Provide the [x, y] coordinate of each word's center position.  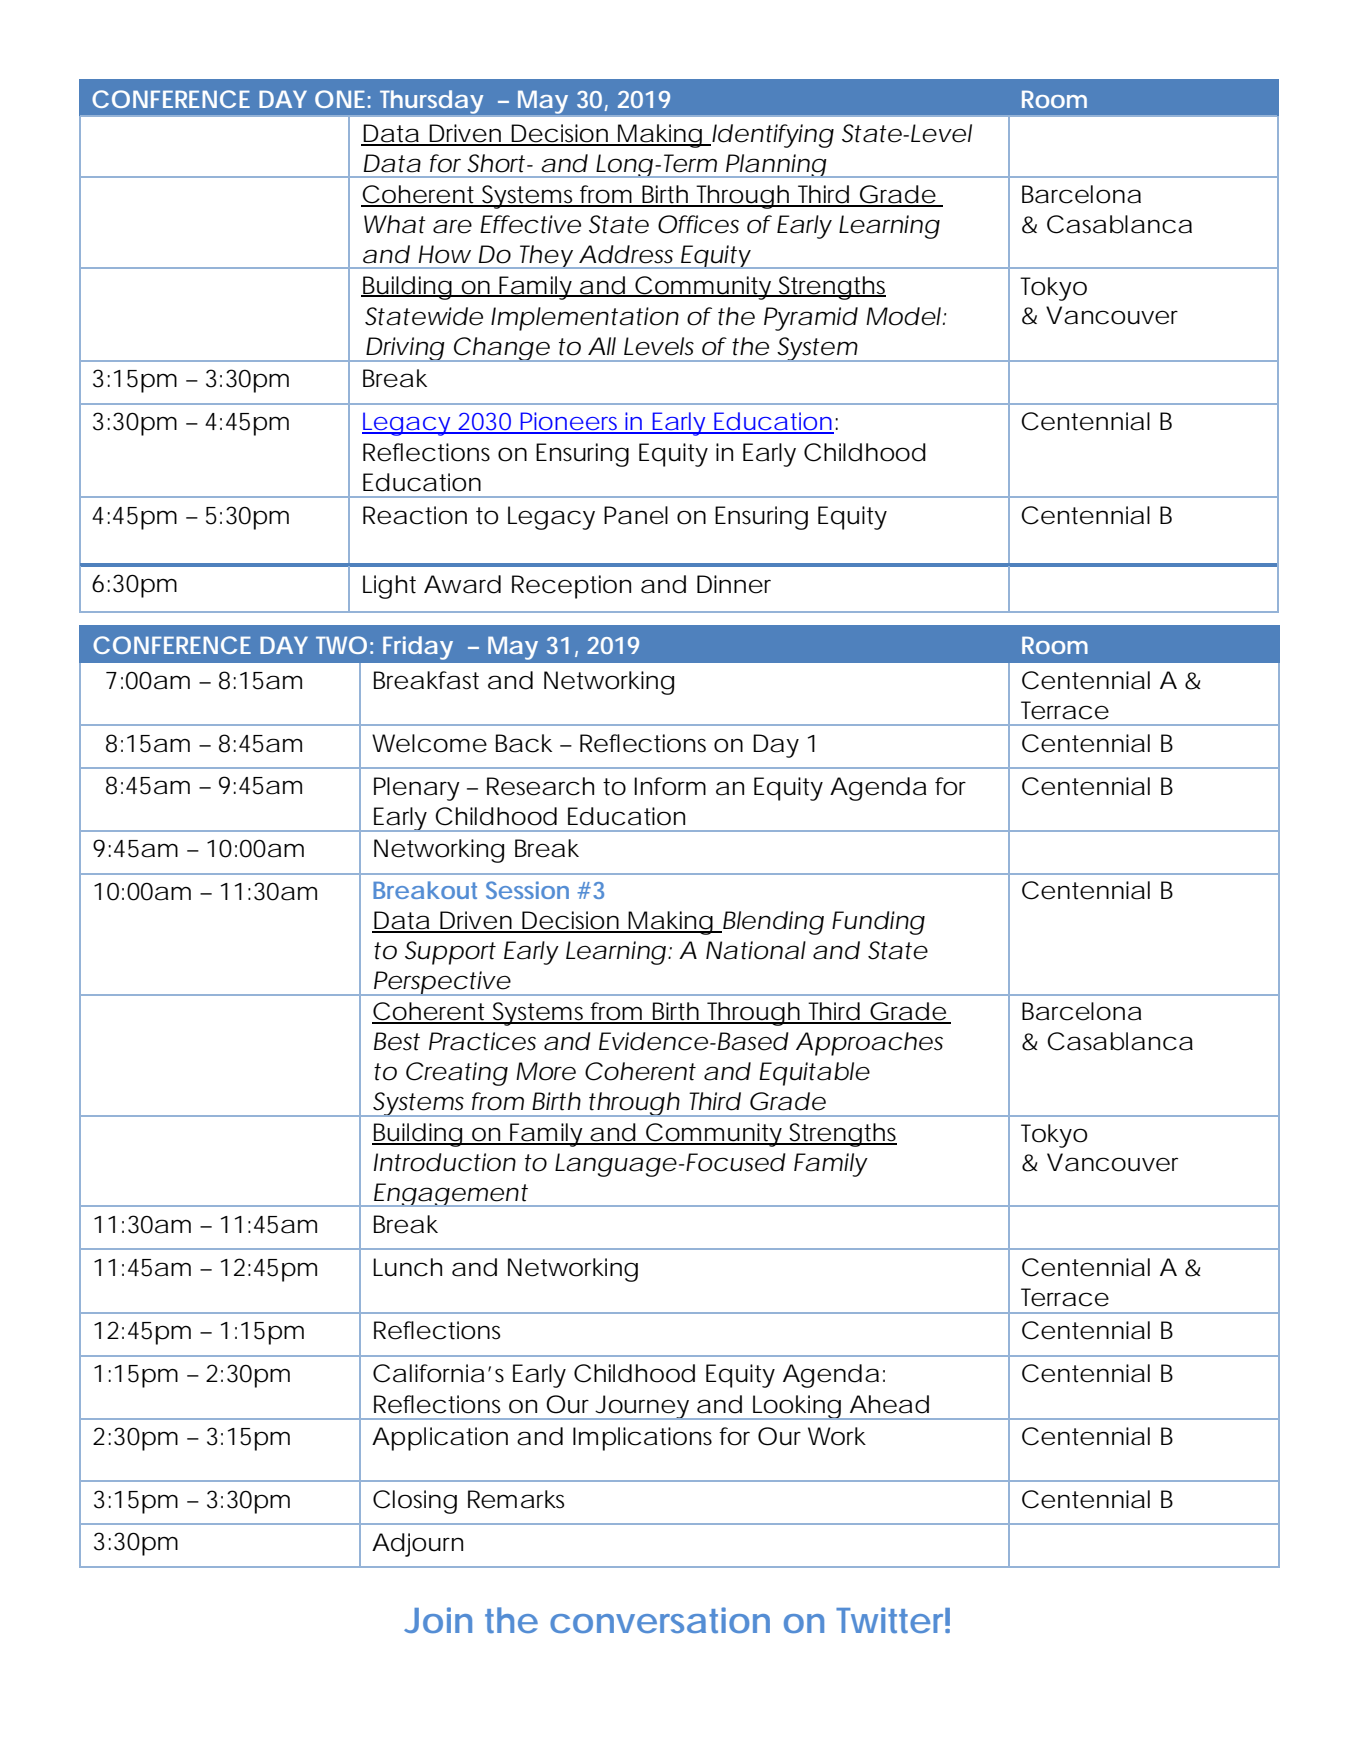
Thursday [431, 102]
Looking [796, 1407]
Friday [418, 648]
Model [903, 316]
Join [438, 1620]
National [756, 950]
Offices [698, 224]
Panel [636, 515]
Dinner [734, 584]
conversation [660, 1620]
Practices [482, 1041]
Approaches [869, 1044]
